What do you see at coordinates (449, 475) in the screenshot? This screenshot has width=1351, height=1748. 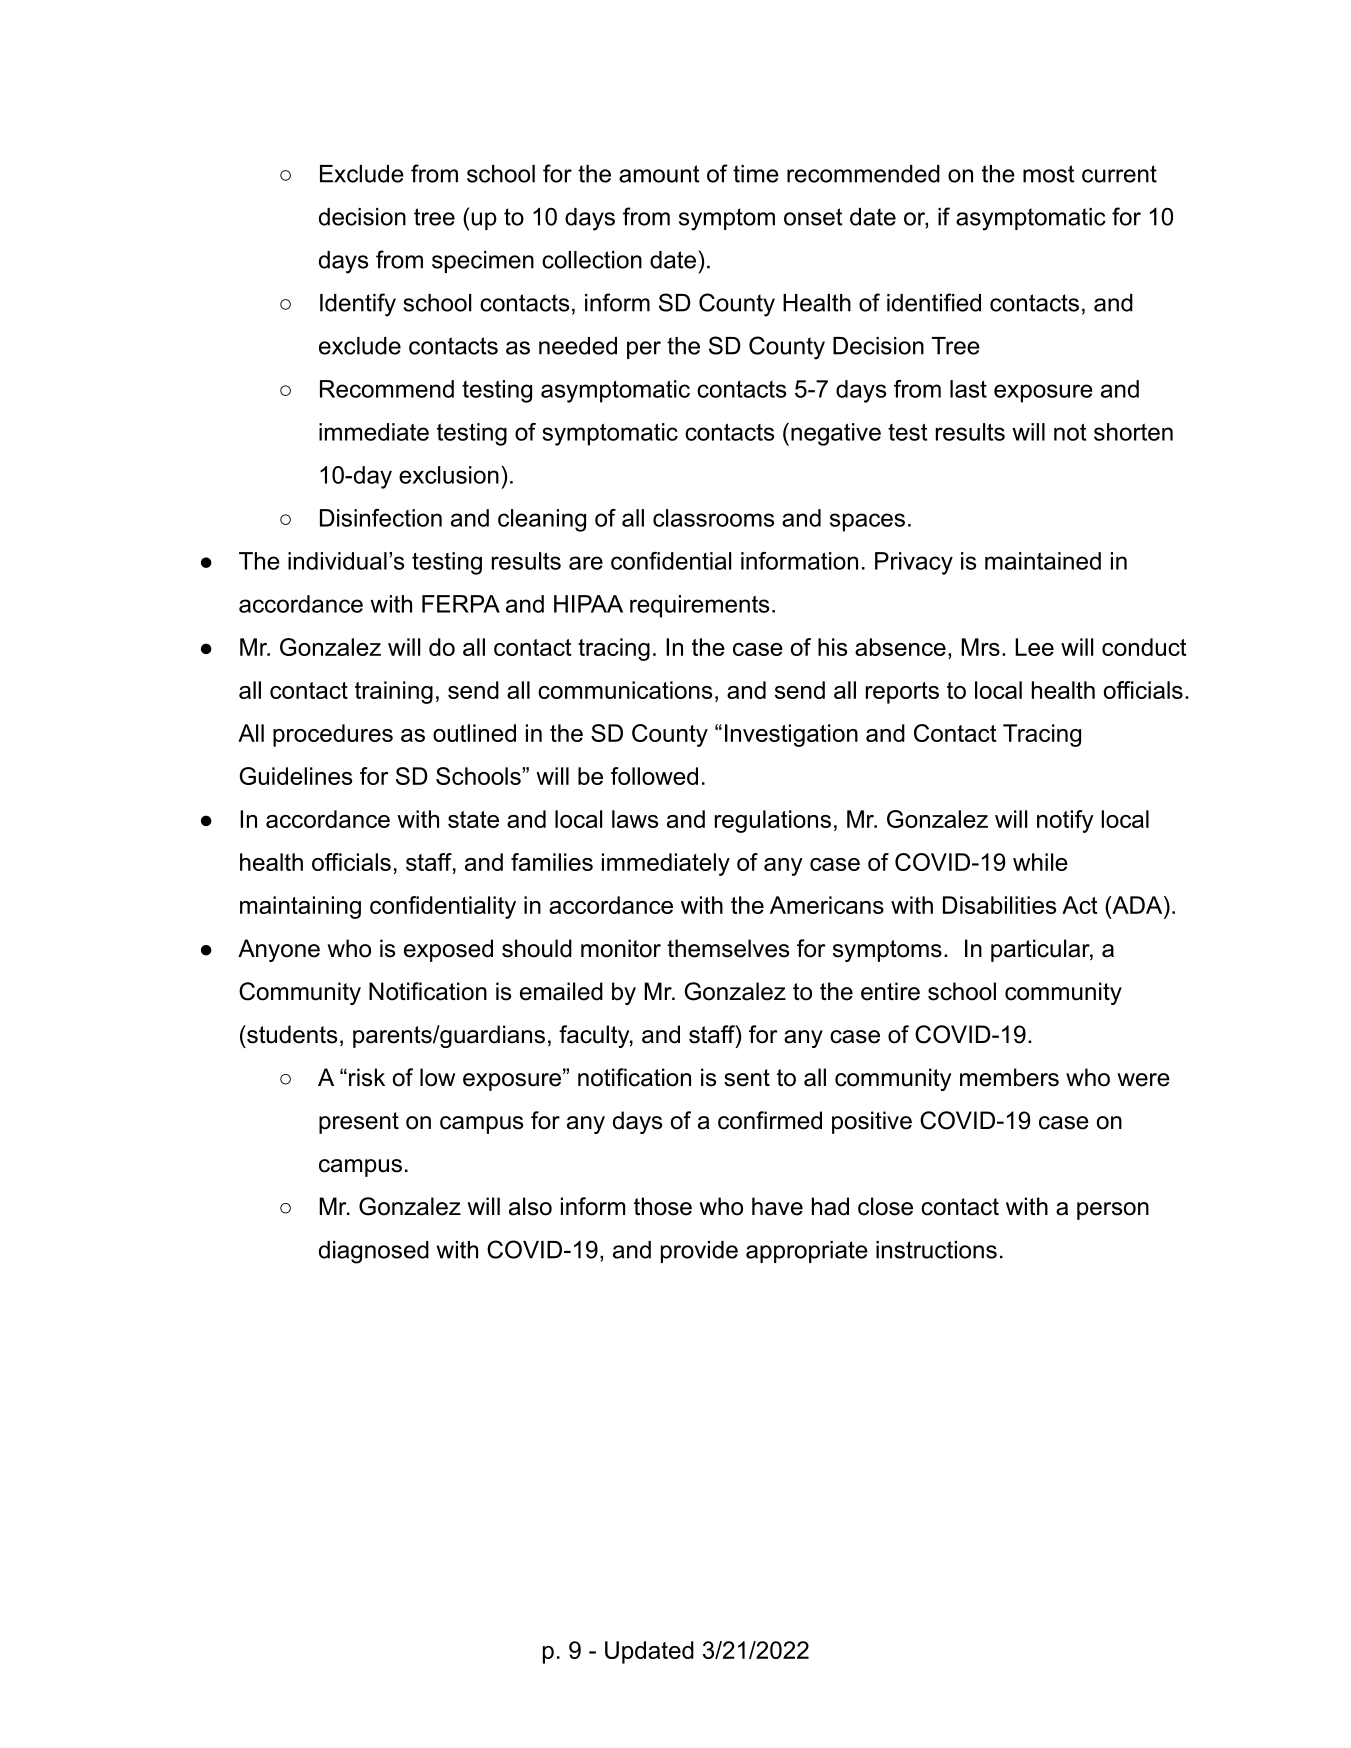 I see `exclusion` at bounding box center [449, 475].
